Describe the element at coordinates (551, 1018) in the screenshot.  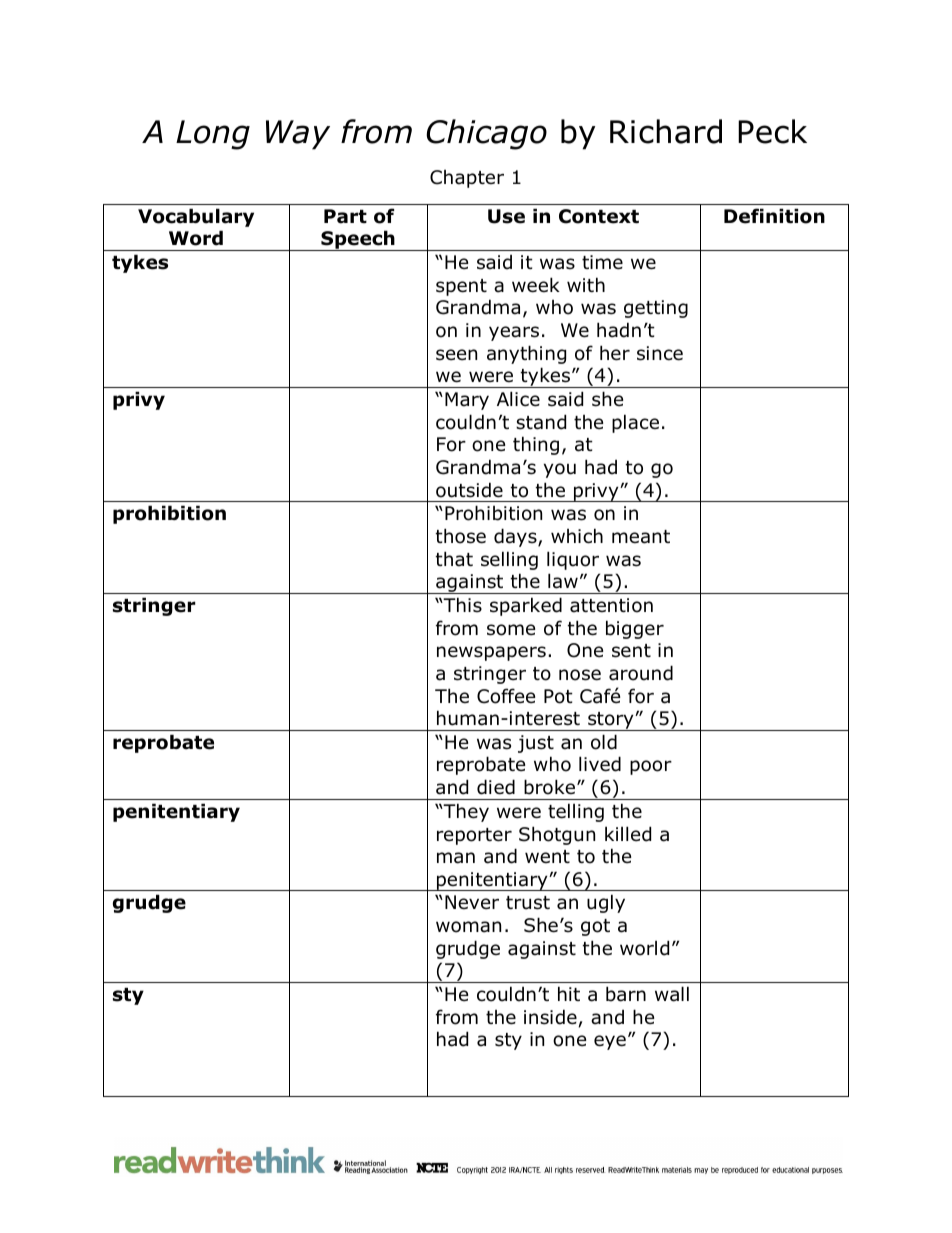
I see `inside` at that location.
